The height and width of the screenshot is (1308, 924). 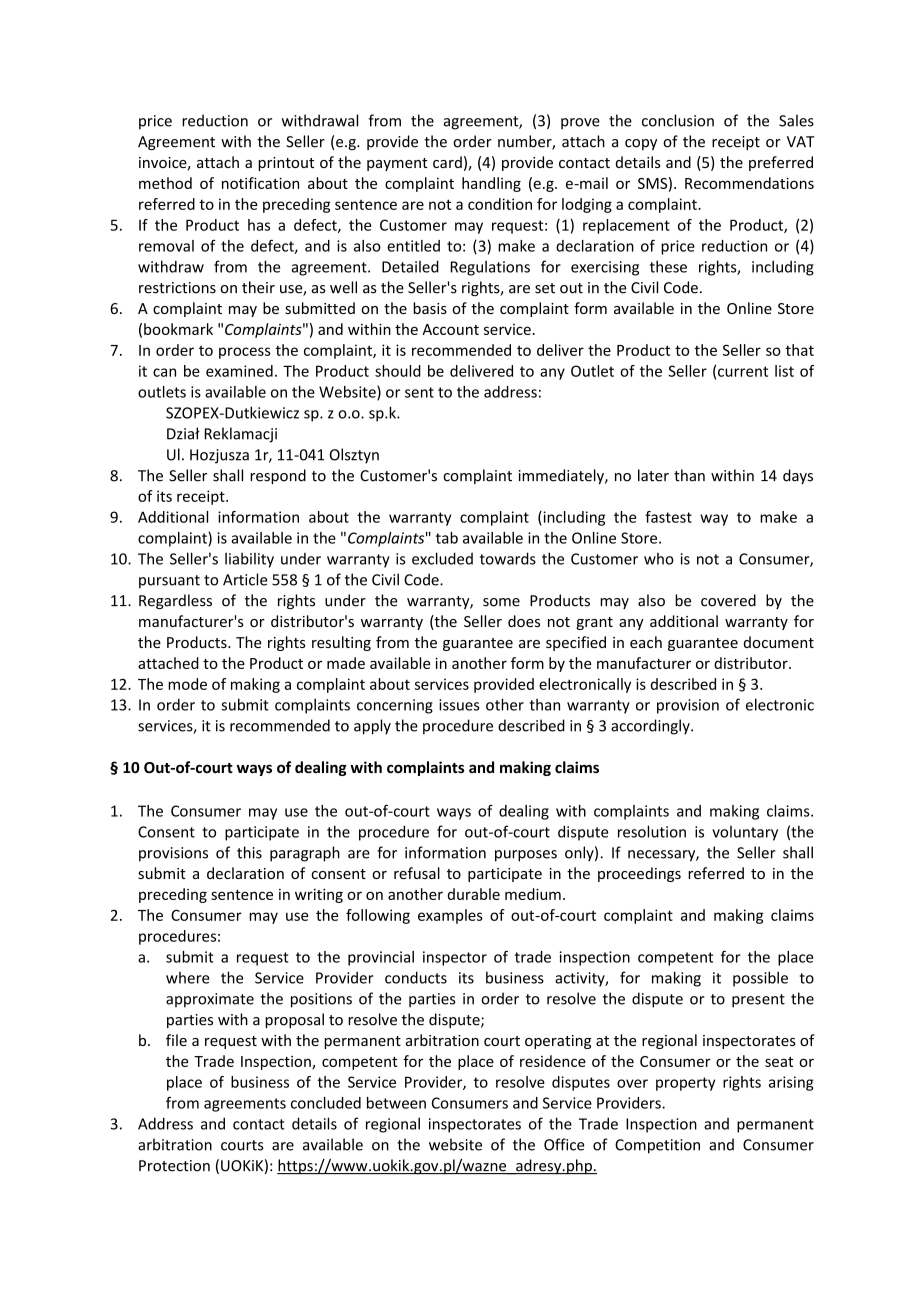 I want to click on voluntary, so click(x=745, y=833).
